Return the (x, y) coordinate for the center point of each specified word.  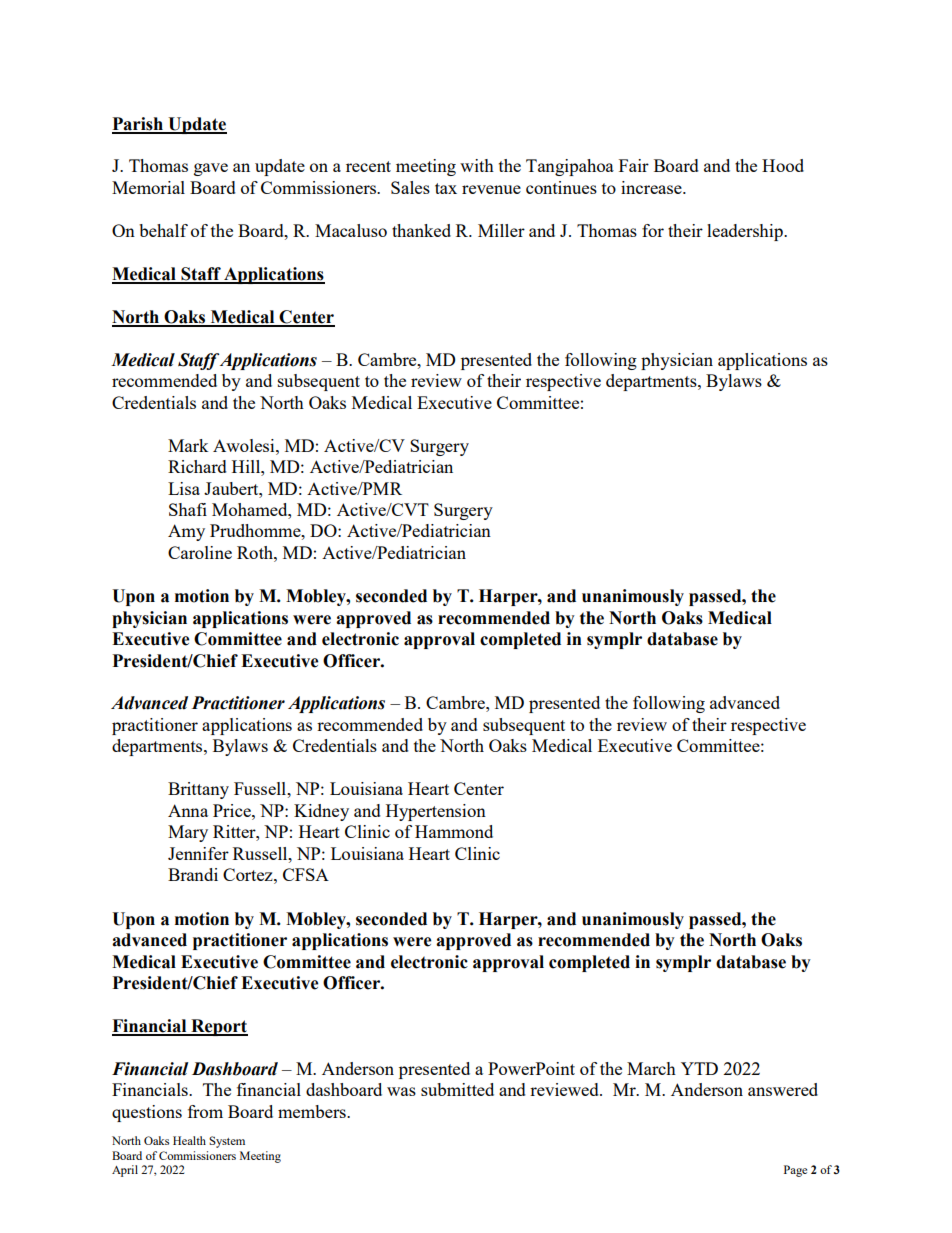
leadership (746, 232)
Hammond (454, 831)
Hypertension (436, 812)
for (653, 230)
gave (211, 169)
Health (189, 1140)
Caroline (200, 552)
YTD (699, 1068)
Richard (197, 466)
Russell (261, 853)
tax (446, 188)
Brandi (193, 874)
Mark (188, 445)
